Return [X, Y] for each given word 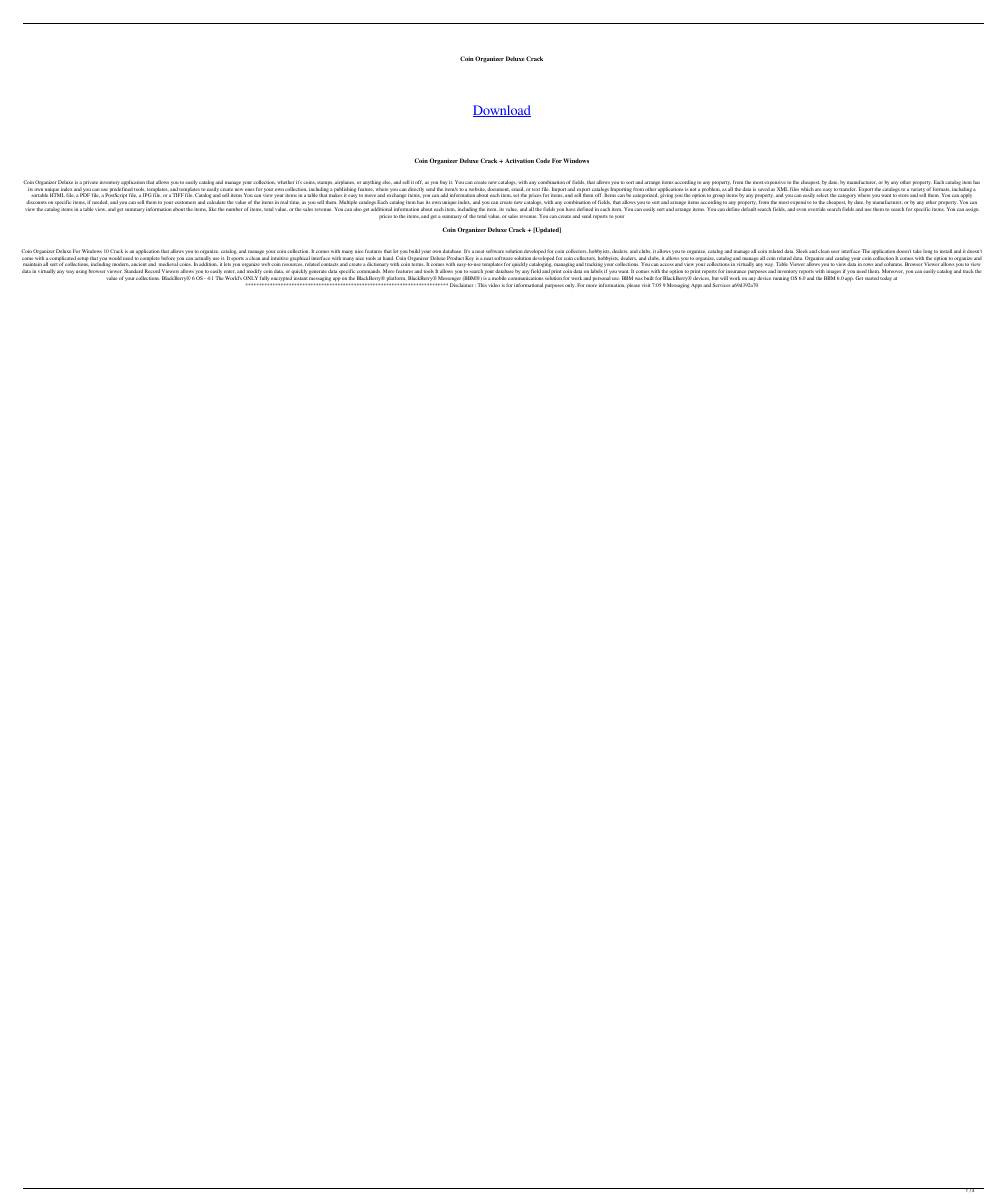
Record [152, 271]
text [536, 189]
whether [286, 182]
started [872, 278]
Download [502, 111]
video [494, 285]
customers [185, 202]
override [817, 209]
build [414, 251]
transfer [848, 189]
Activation [519, 160]
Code [543, 160]
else [387, 182]
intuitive [279, 258]
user [835, 251]
